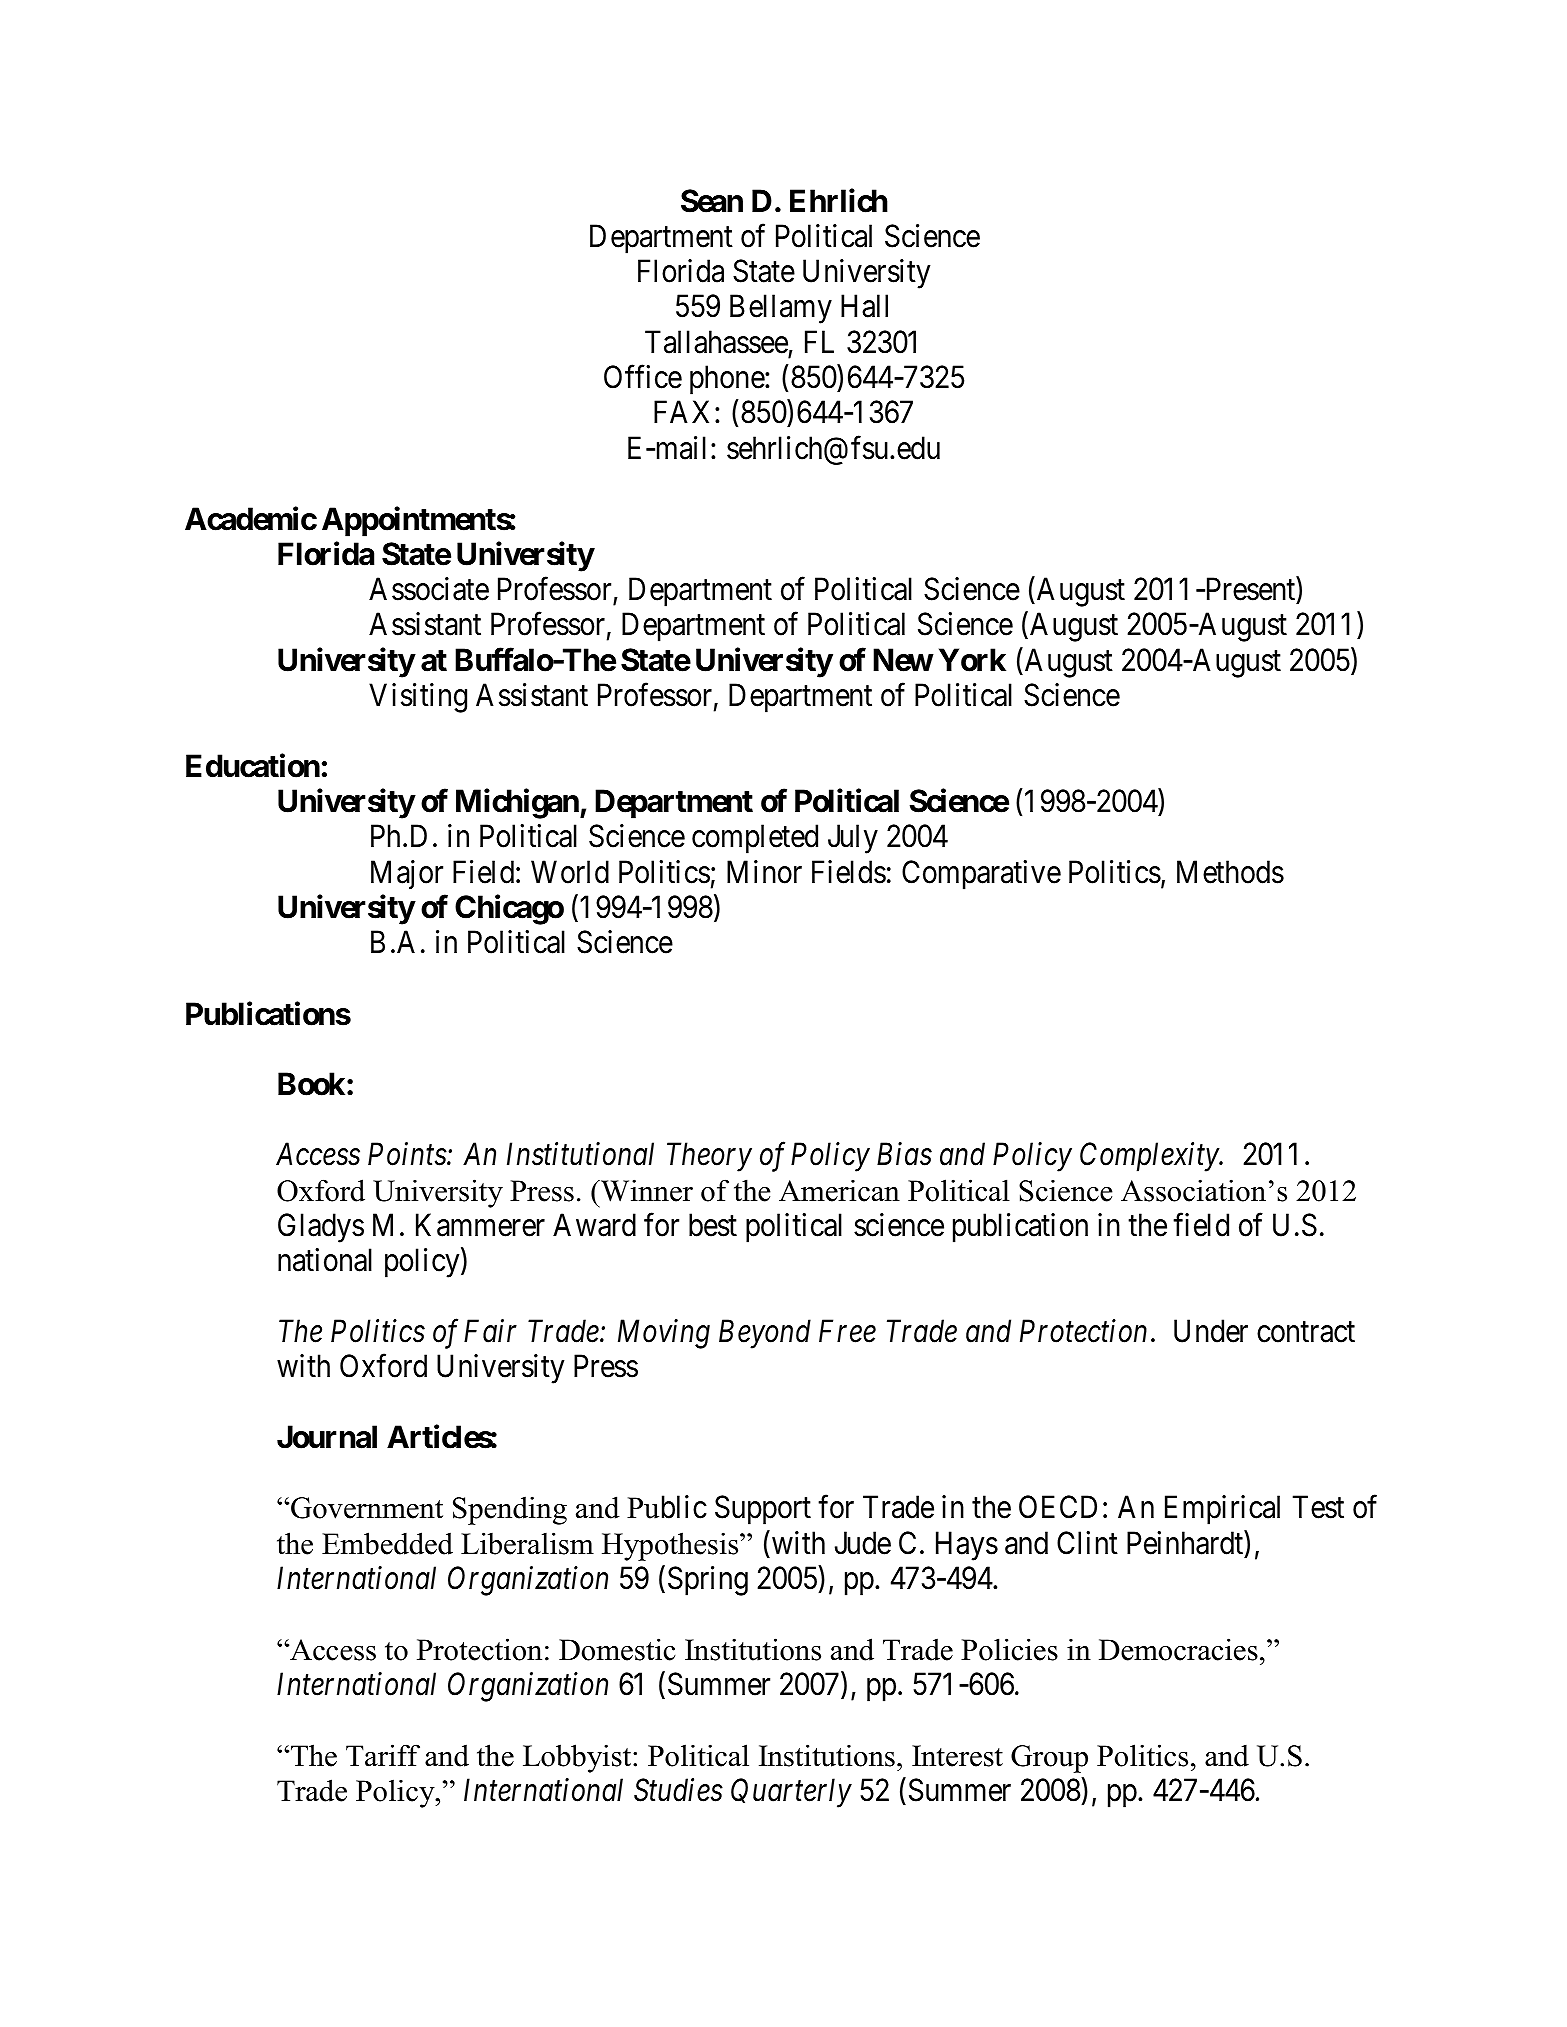  Describe the element at coordinates (1211, 1331) in the page. I see `Under` at that location.
